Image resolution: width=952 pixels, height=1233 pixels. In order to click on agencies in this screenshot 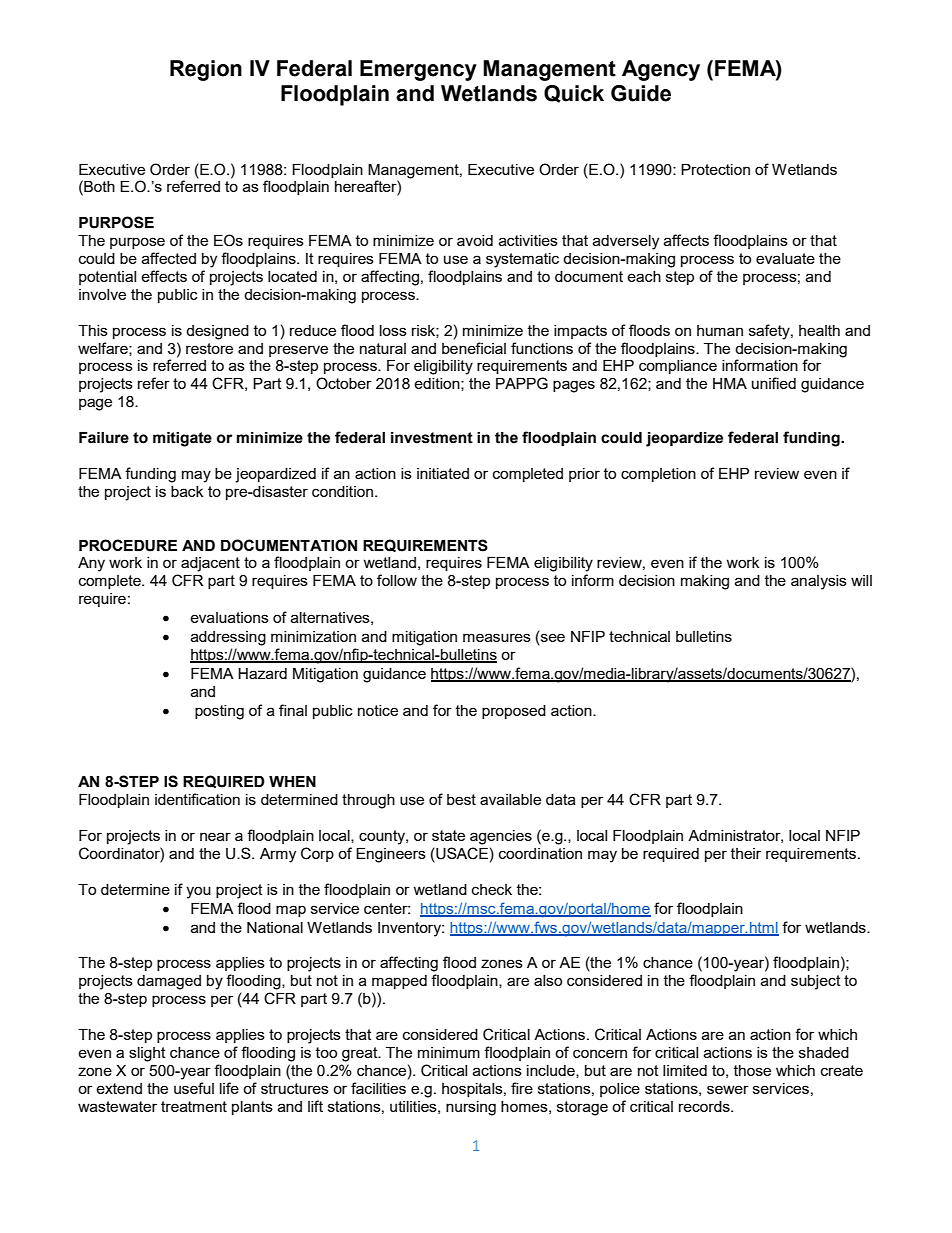, I will do `click(501, 837)`.
